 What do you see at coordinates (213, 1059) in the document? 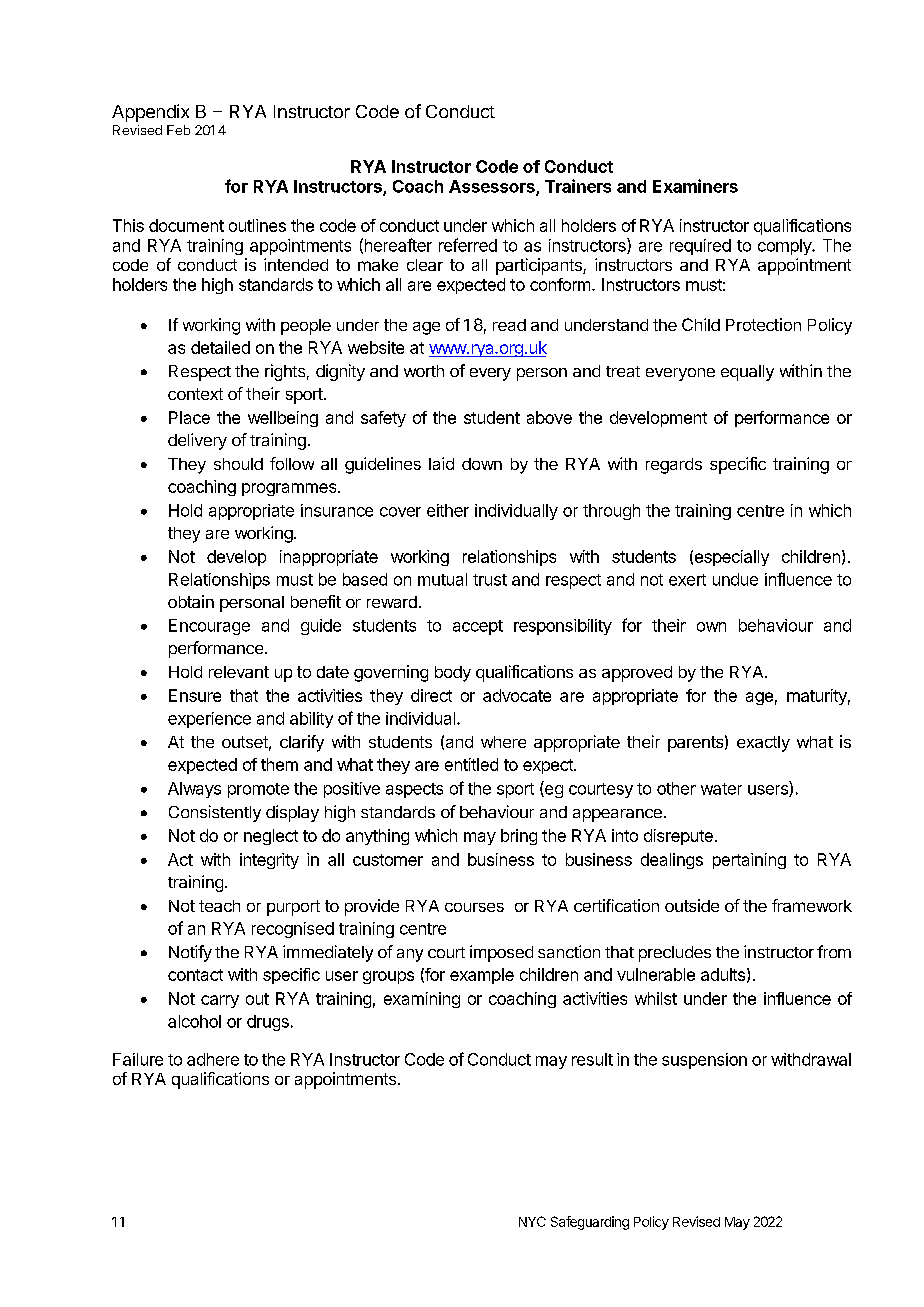
I see `adhere` at bounding box center [213, 1059].
